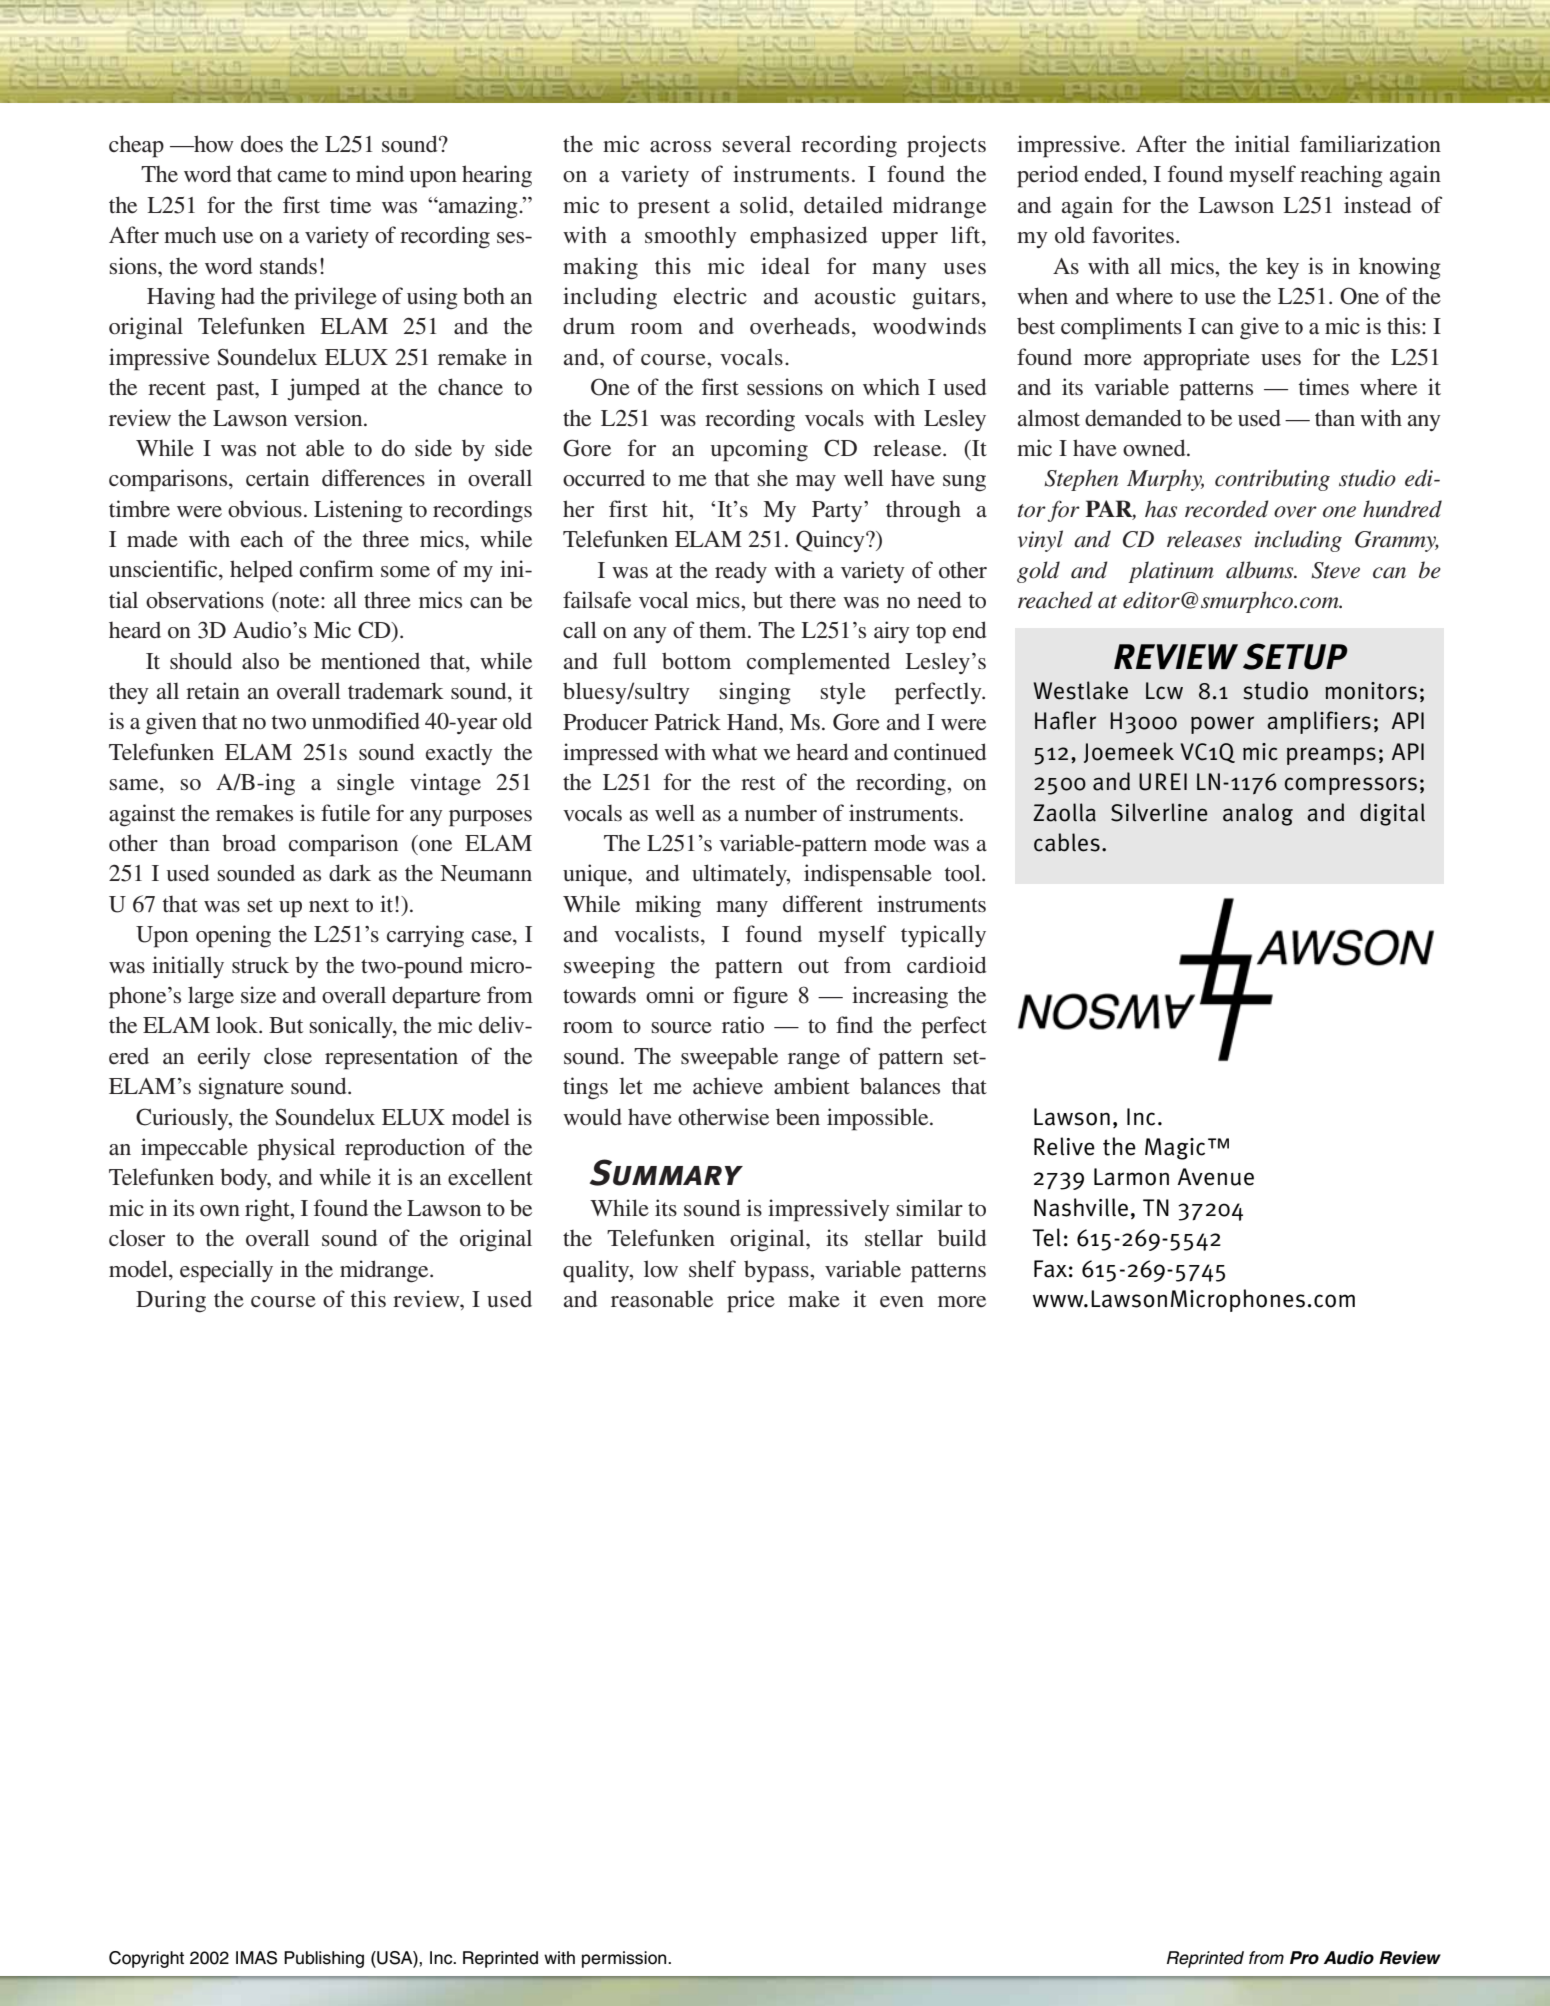 The width and height of the screenshot is (1550, 2006). I want to click on price, so click(751, 1301).
